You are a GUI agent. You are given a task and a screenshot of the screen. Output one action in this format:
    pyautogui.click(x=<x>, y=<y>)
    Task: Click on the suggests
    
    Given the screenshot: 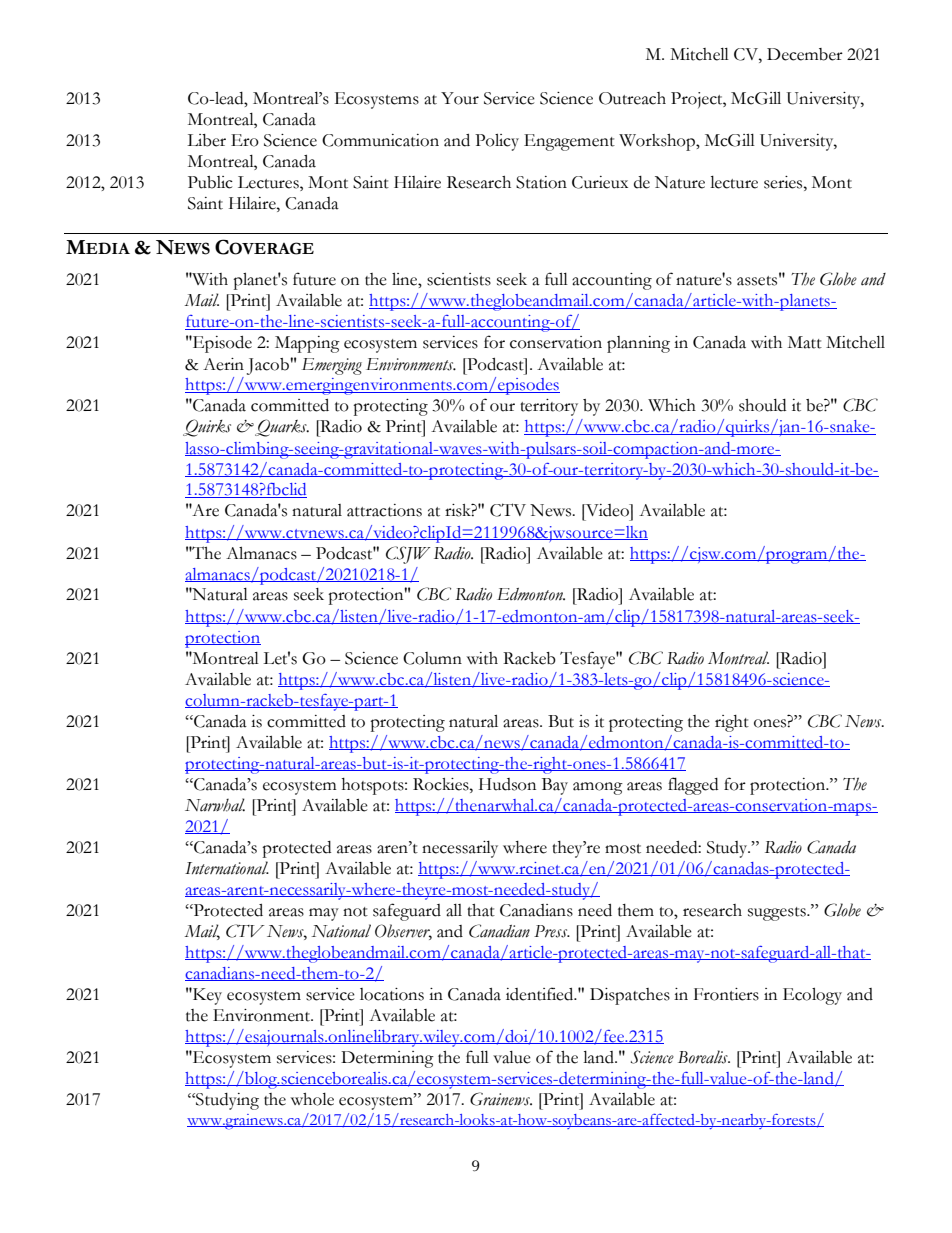 What is the action you would take?
    pyautogui.click(x=778, y=914)
